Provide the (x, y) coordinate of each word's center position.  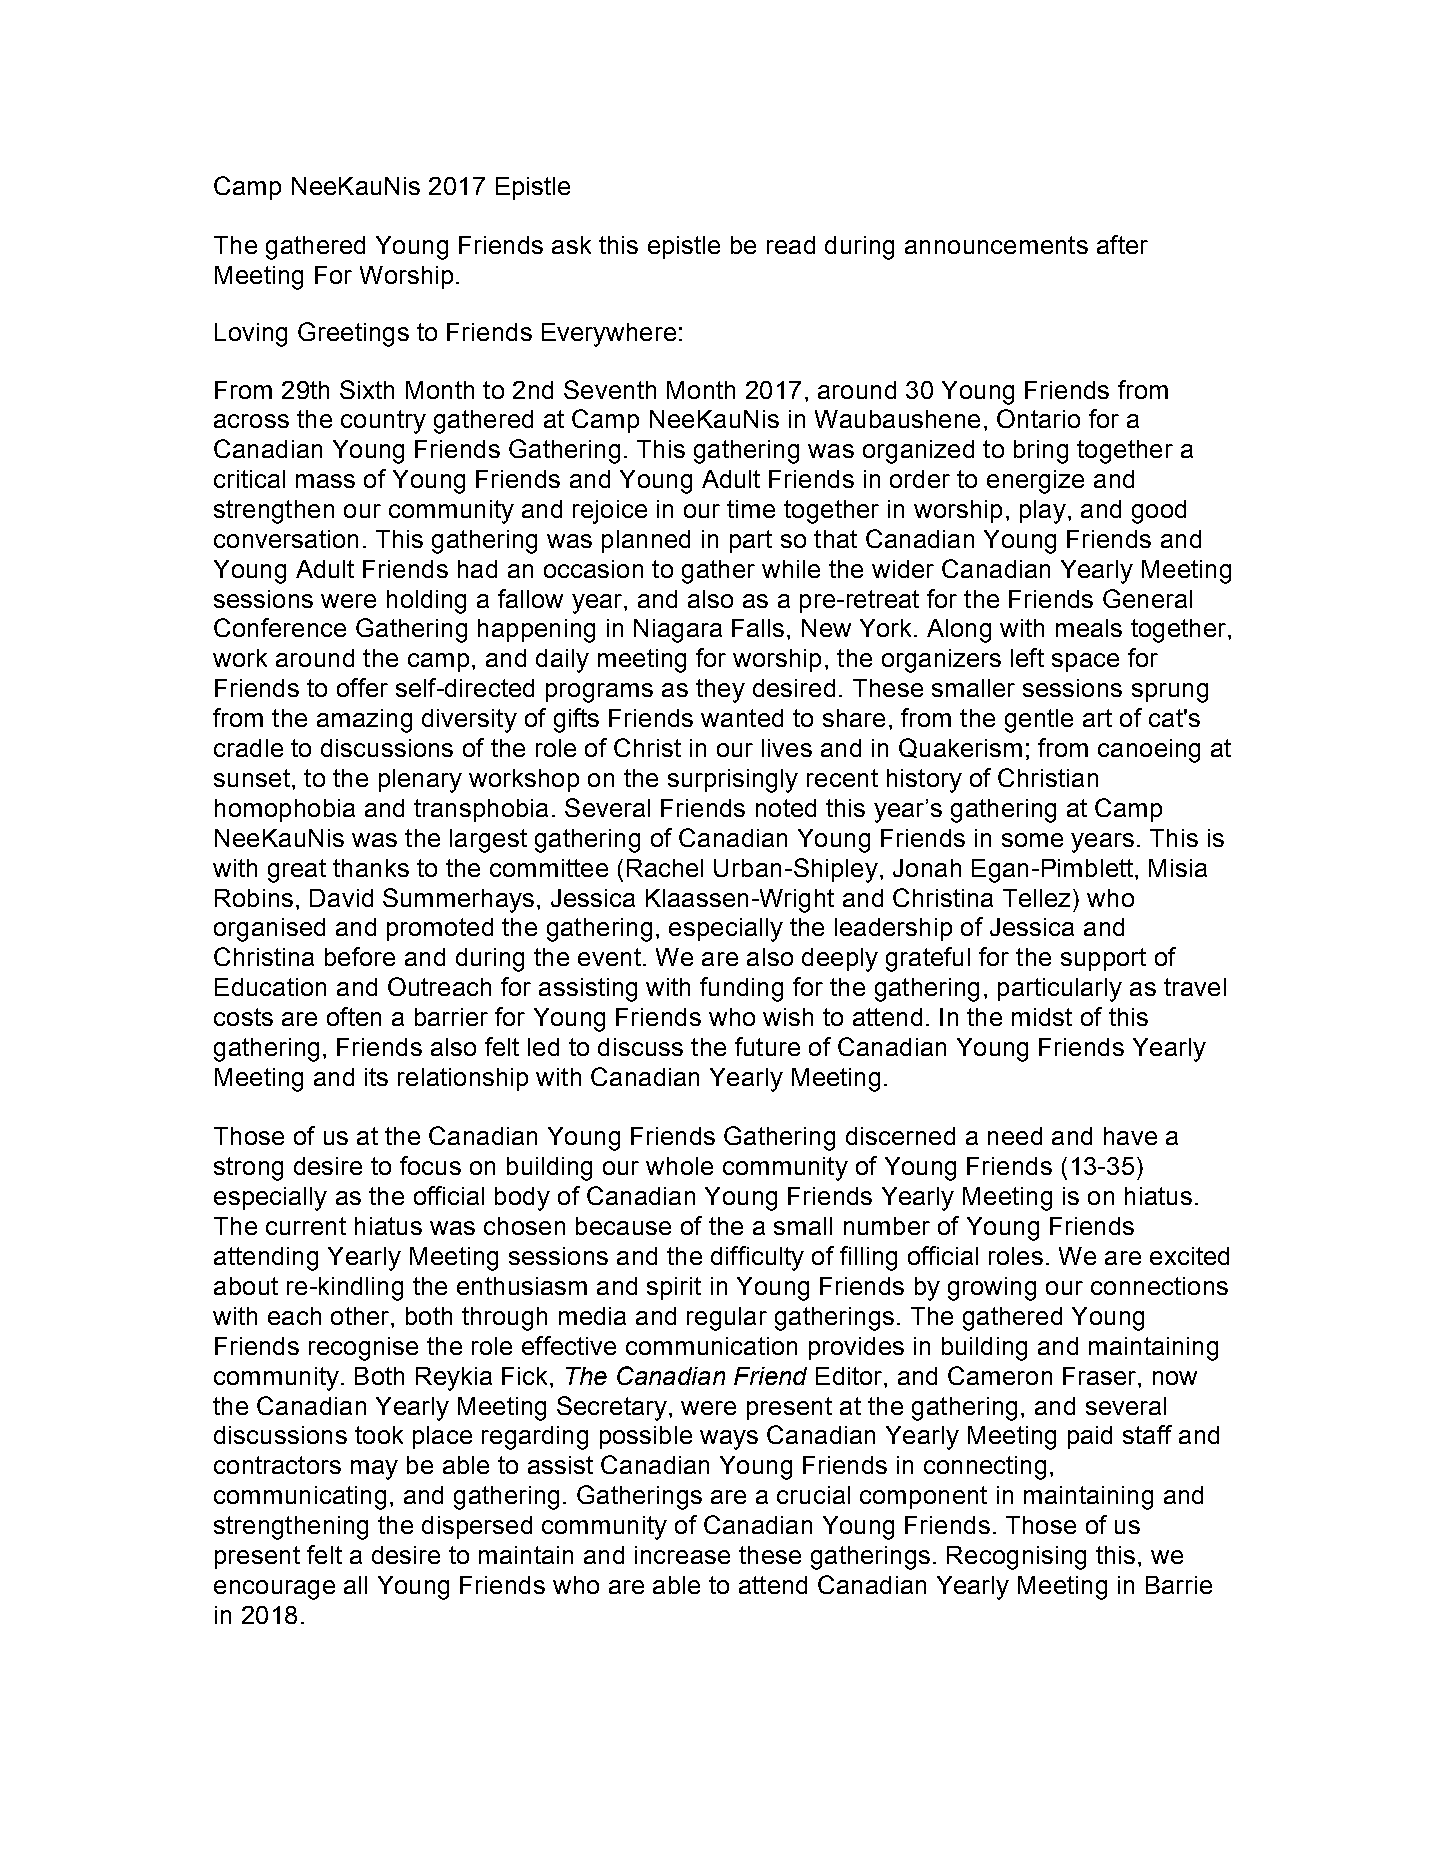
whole (679, 1166)
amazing (364, 721)
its (376, 1077)
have (1130, 1136)
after (1122, 244)
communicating (300, 1498)
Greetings (353, 334)
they (720, 691)
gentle (1039, 721)
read (791, 245)
